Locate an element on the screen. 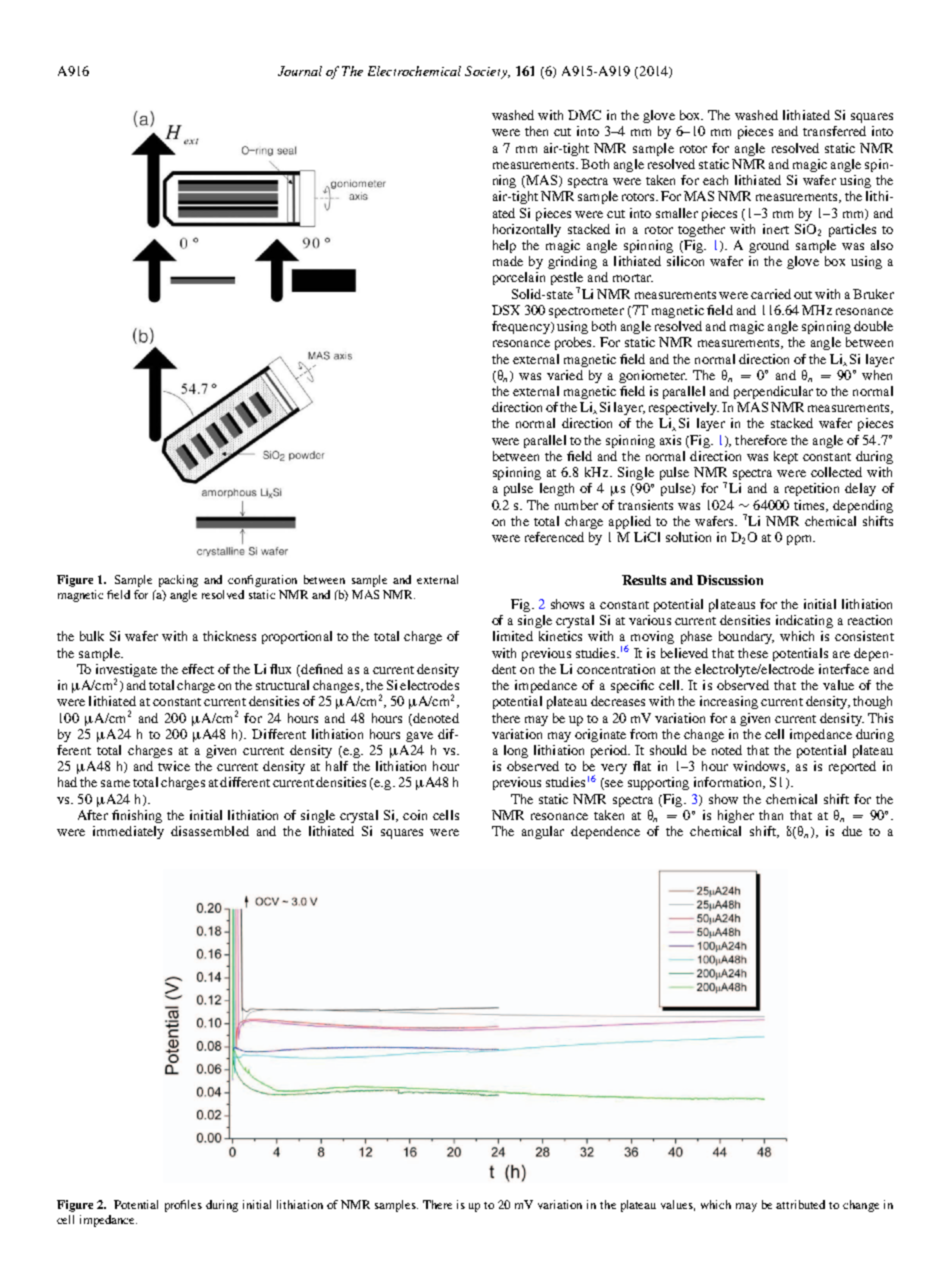 The width and height of the screenshot is (952, 1275). attributed is located at coordinates (800, 1204).
